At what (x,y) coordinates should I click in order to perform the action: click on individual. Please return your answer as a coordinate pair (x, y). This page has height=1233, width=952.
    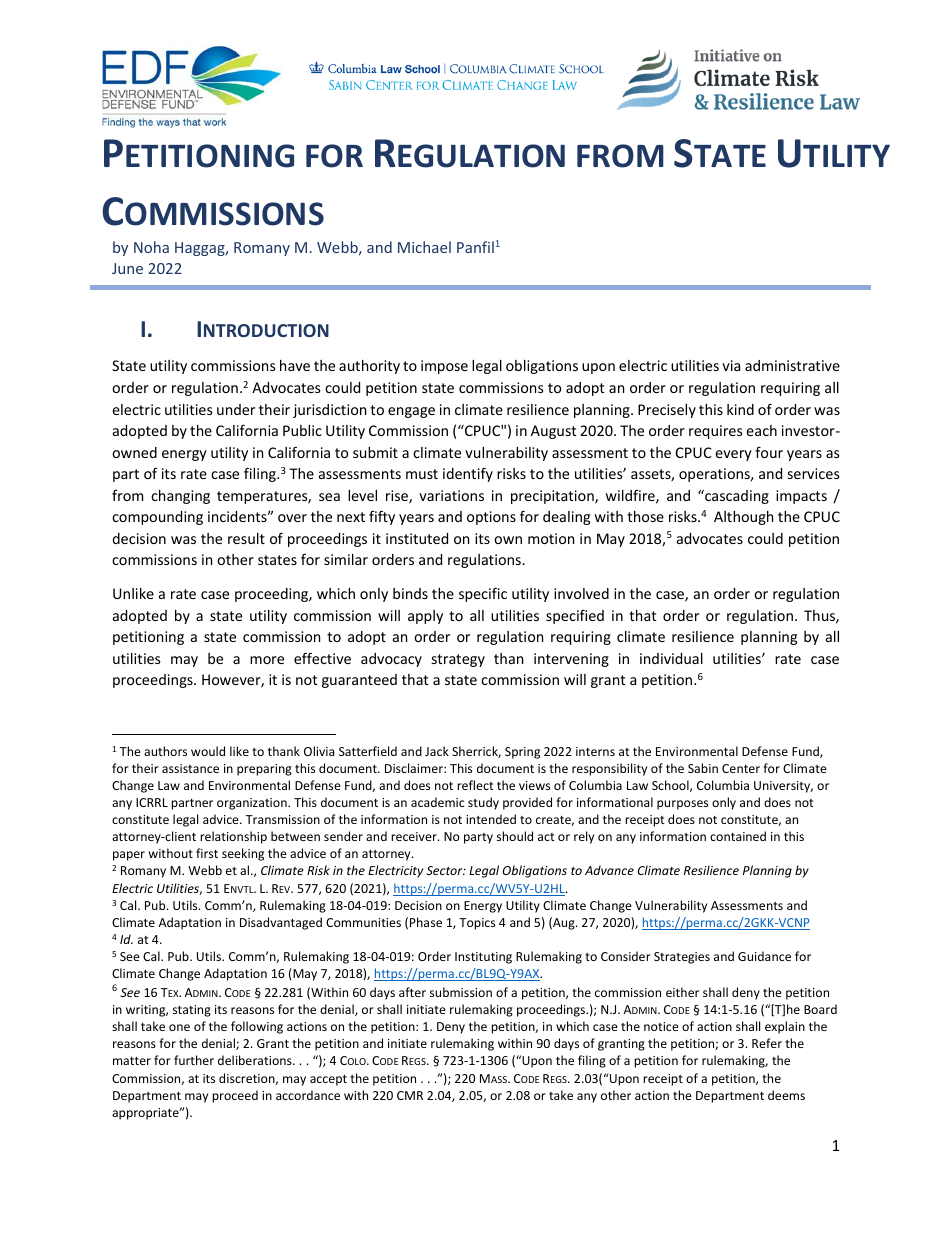
    Looking at the image, I should click on (671, 658).
